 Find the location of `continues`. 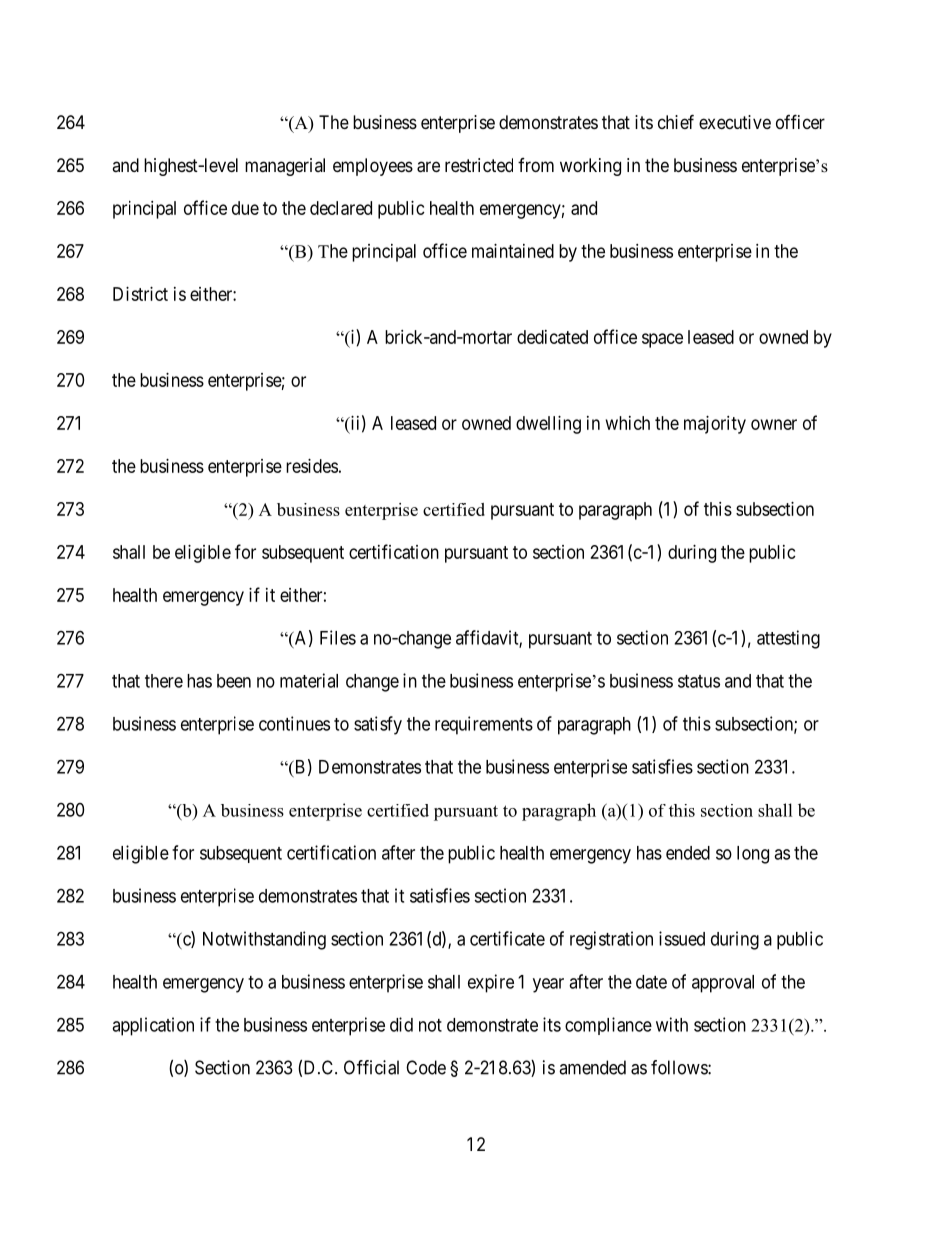

continues is located at coordinates (294, 723).
